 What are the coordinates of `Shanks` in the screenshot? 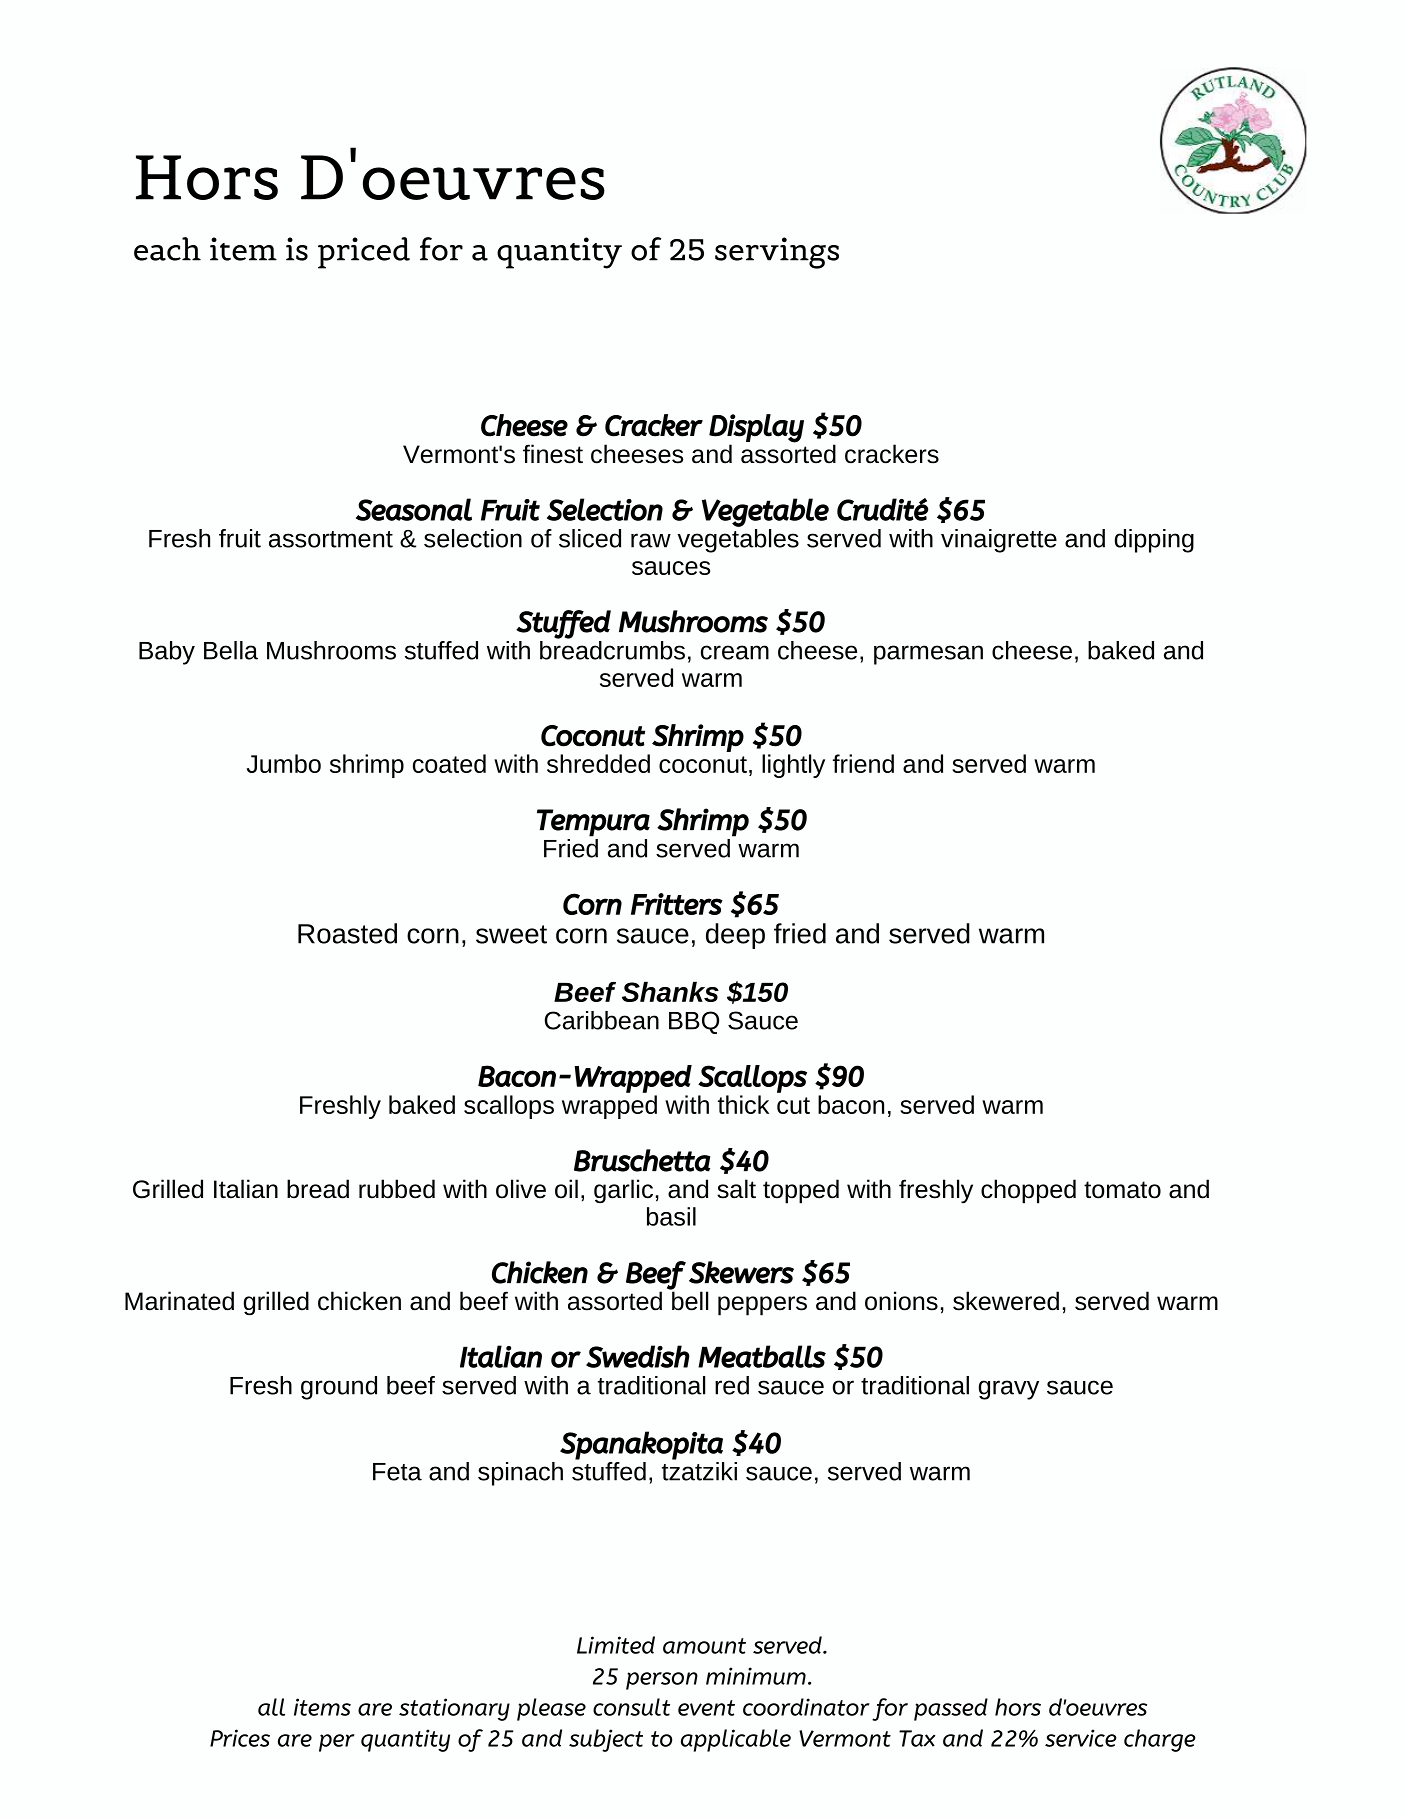 It's located at (670, 991).
